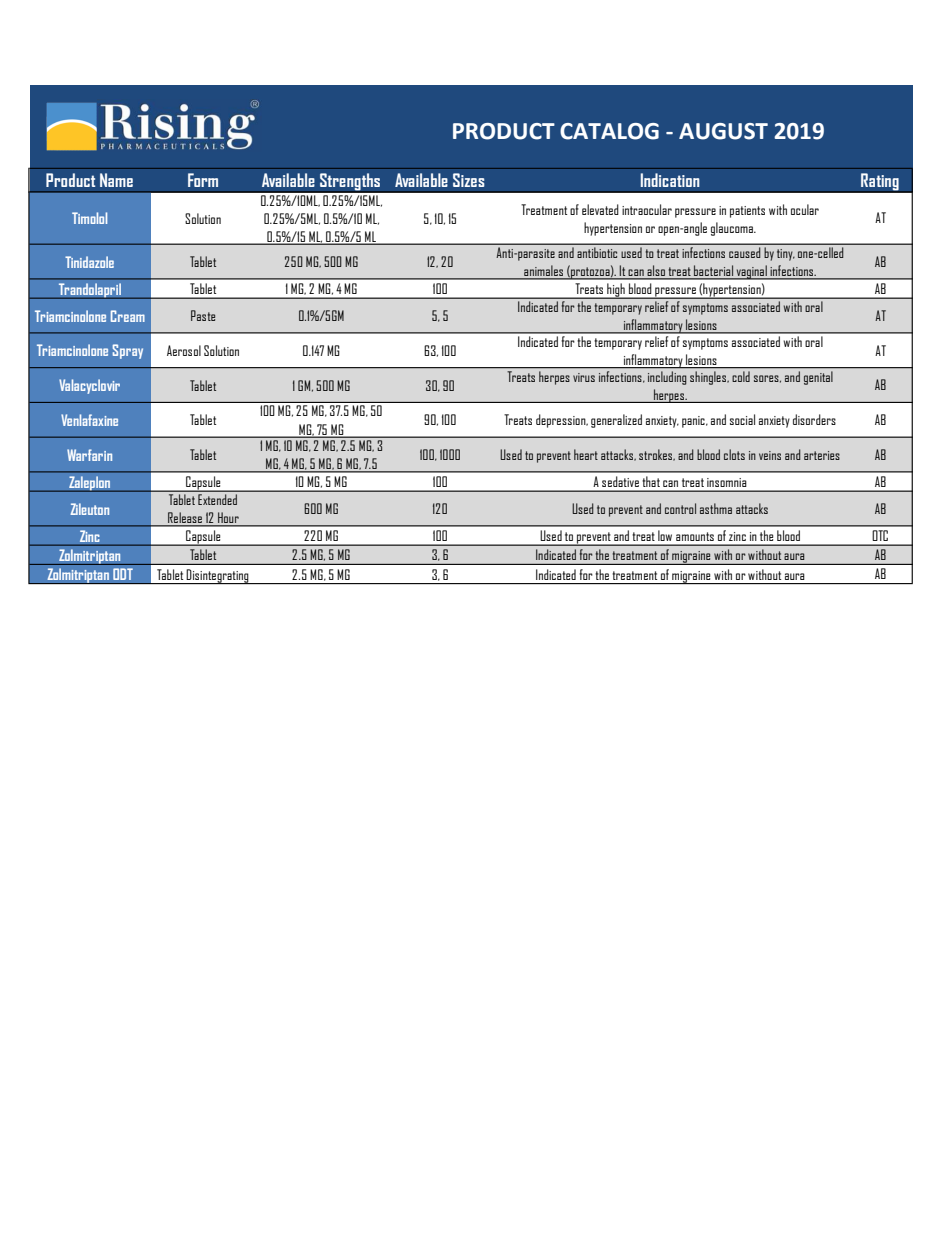 The height and width of the page is (1233, 952). I want to click on Tinidazole, so click(89, 262).
